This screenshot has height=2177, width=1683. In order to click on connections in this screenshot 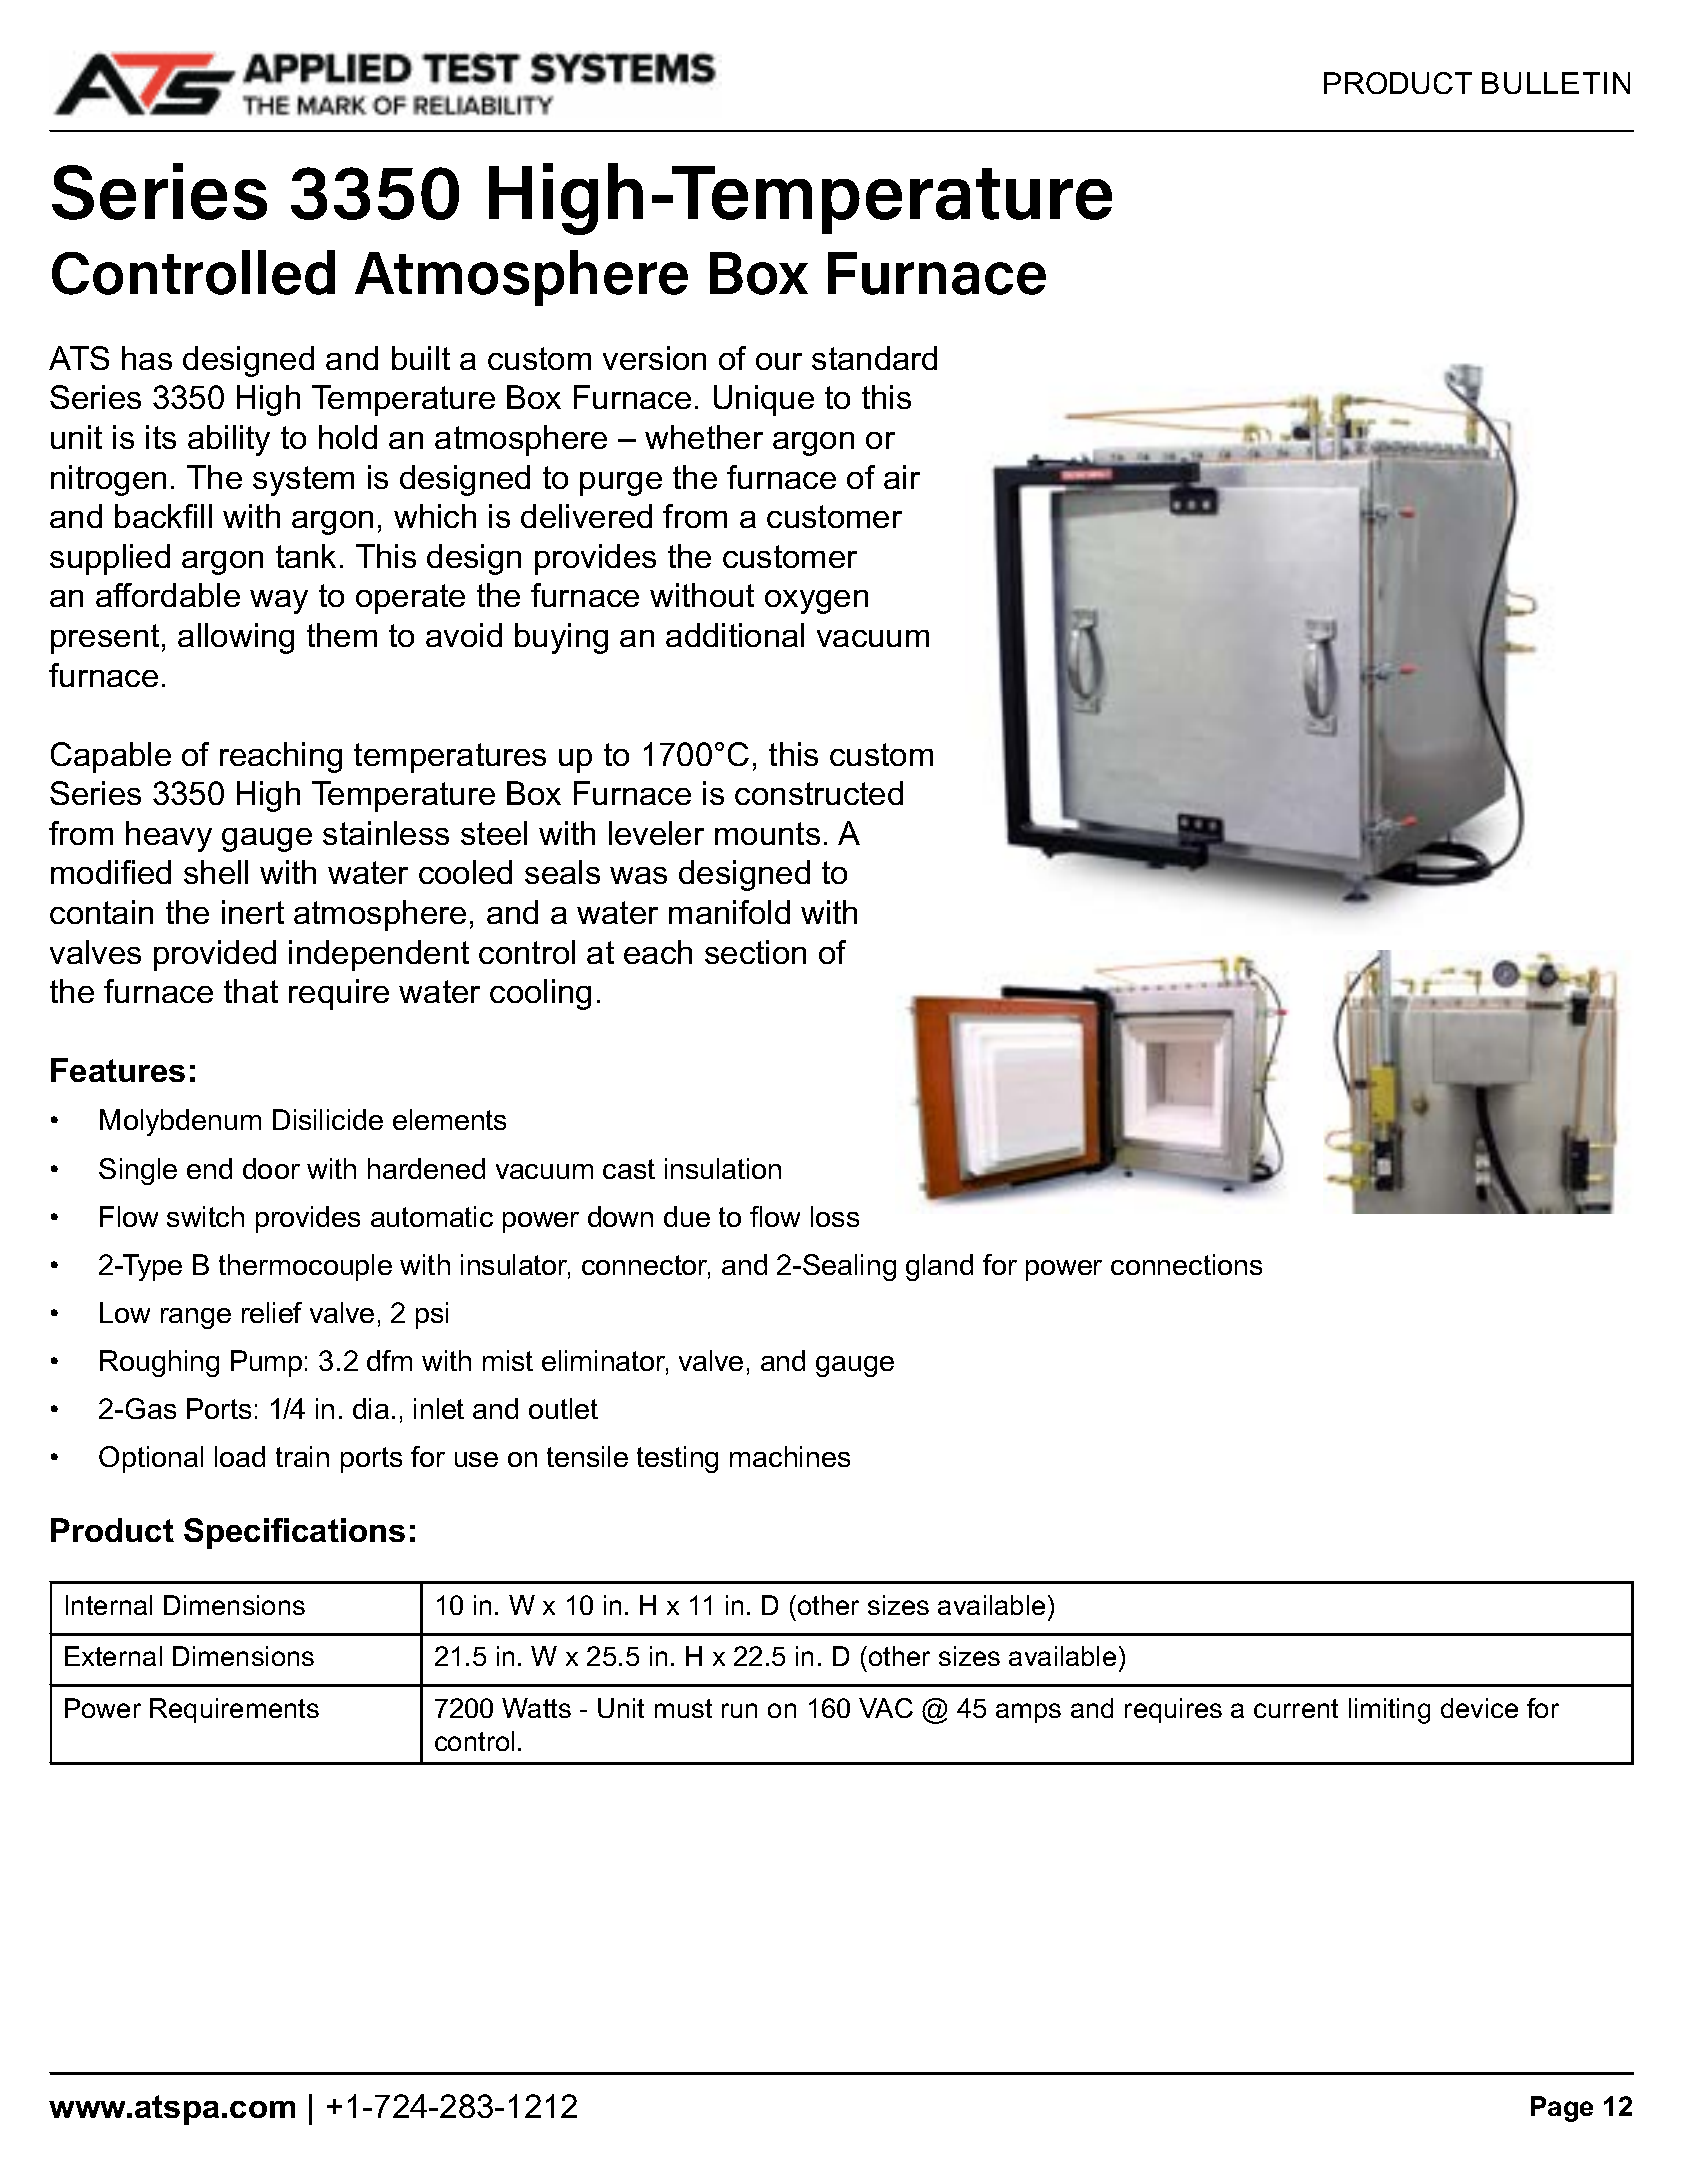, I will do `click(1186, 1264)`.
